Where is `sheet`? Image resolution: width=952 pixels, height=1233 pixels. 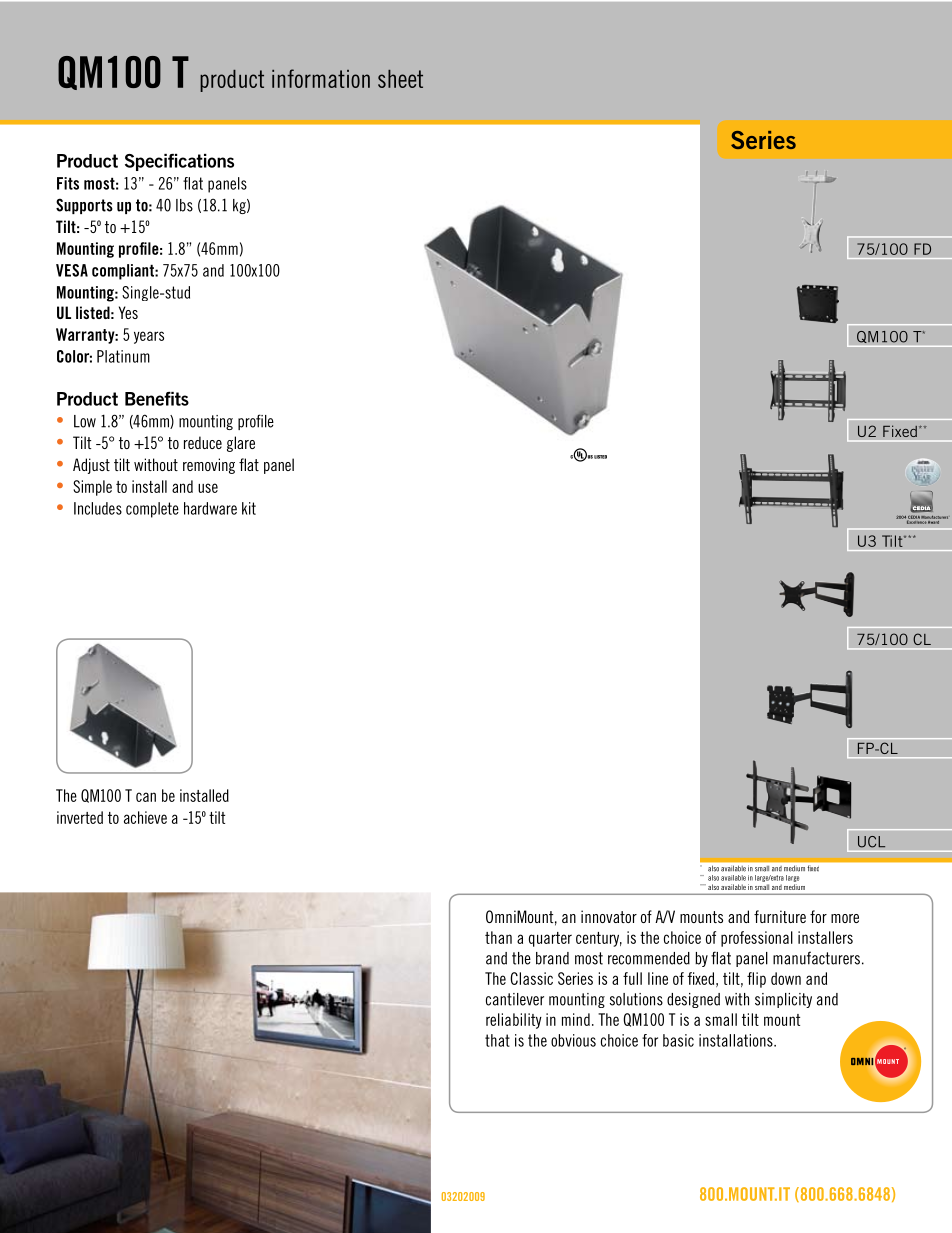
sheet is located at coordinates (400, 79).
